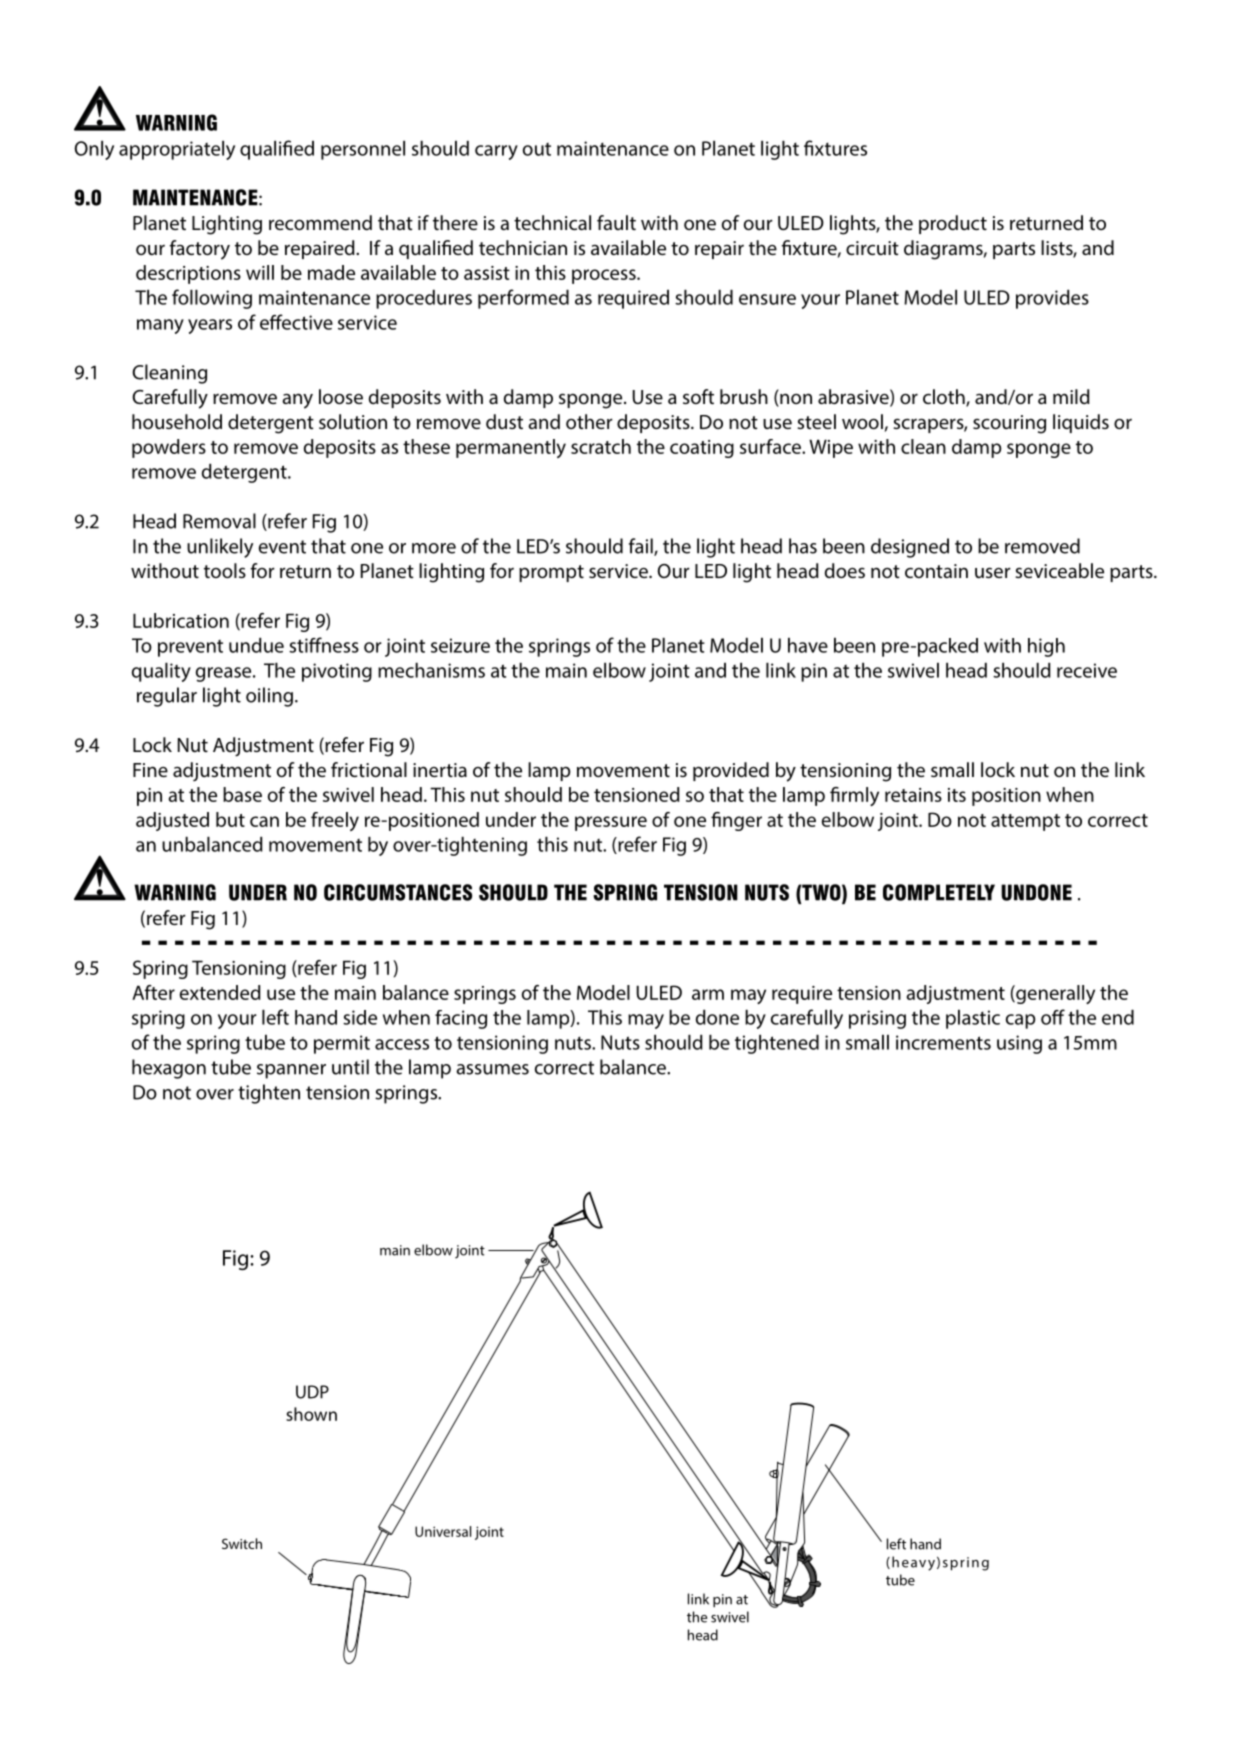 The height and width of the image is (1744, 1233). Describe the element at coordinates (177, 150) in the image. I see `appropriately` at that location.
